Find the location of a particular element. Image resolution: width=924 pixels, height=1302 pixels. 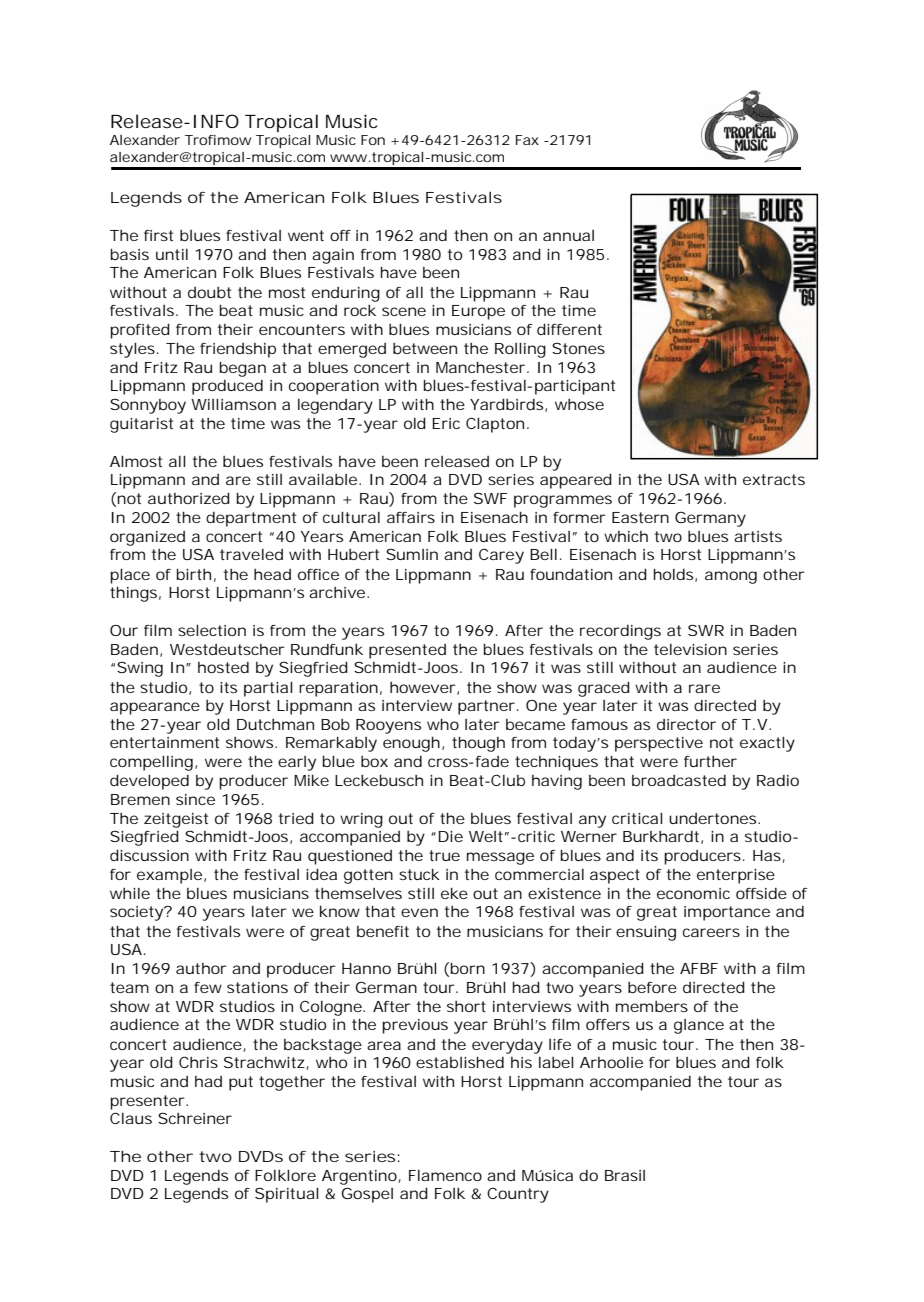

annual is located at coordinates (568, 235).
